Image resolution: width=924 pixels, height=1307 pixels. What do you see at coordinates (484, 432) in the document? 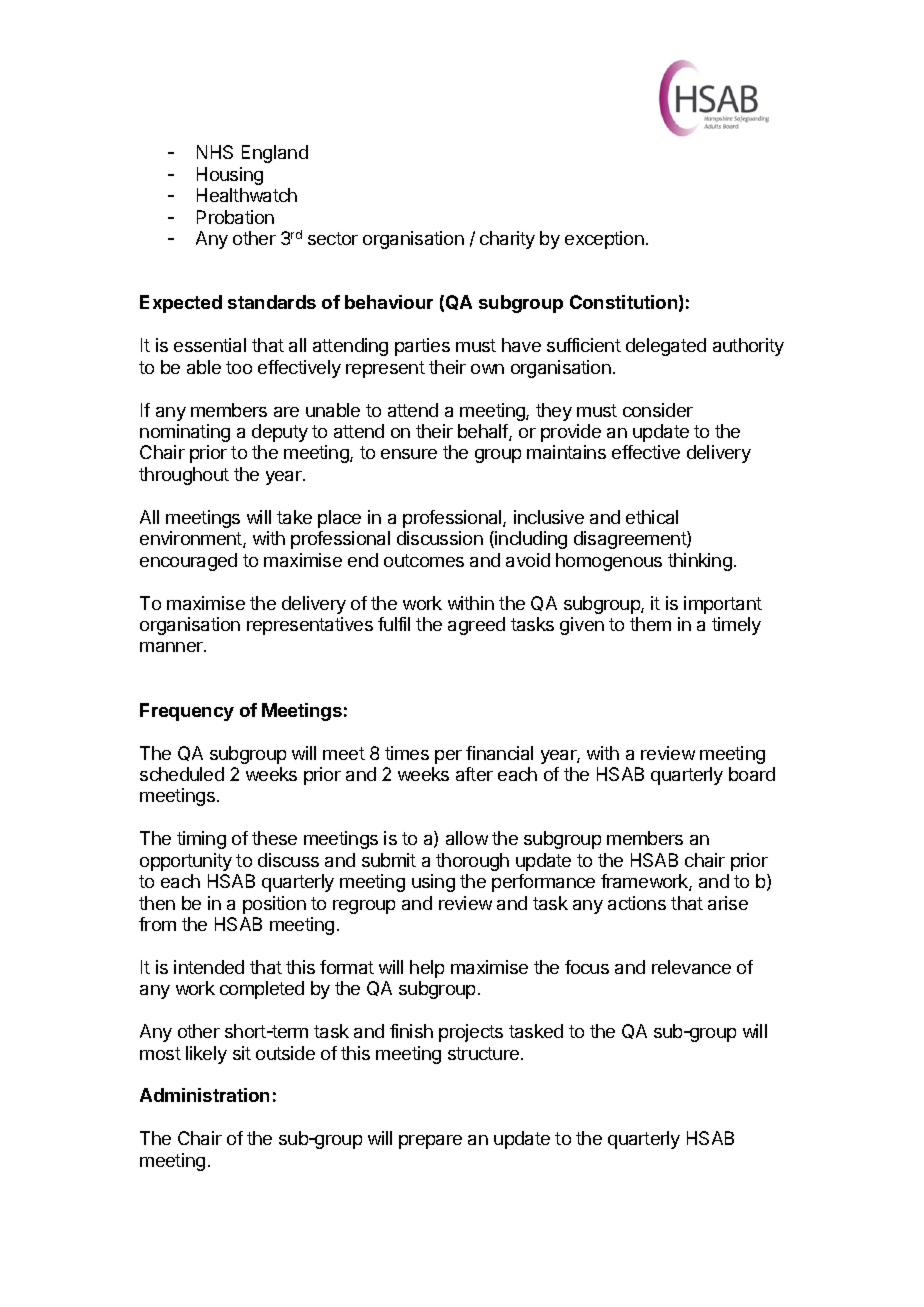
I see `behalf` at bounding box center [484, 432].
